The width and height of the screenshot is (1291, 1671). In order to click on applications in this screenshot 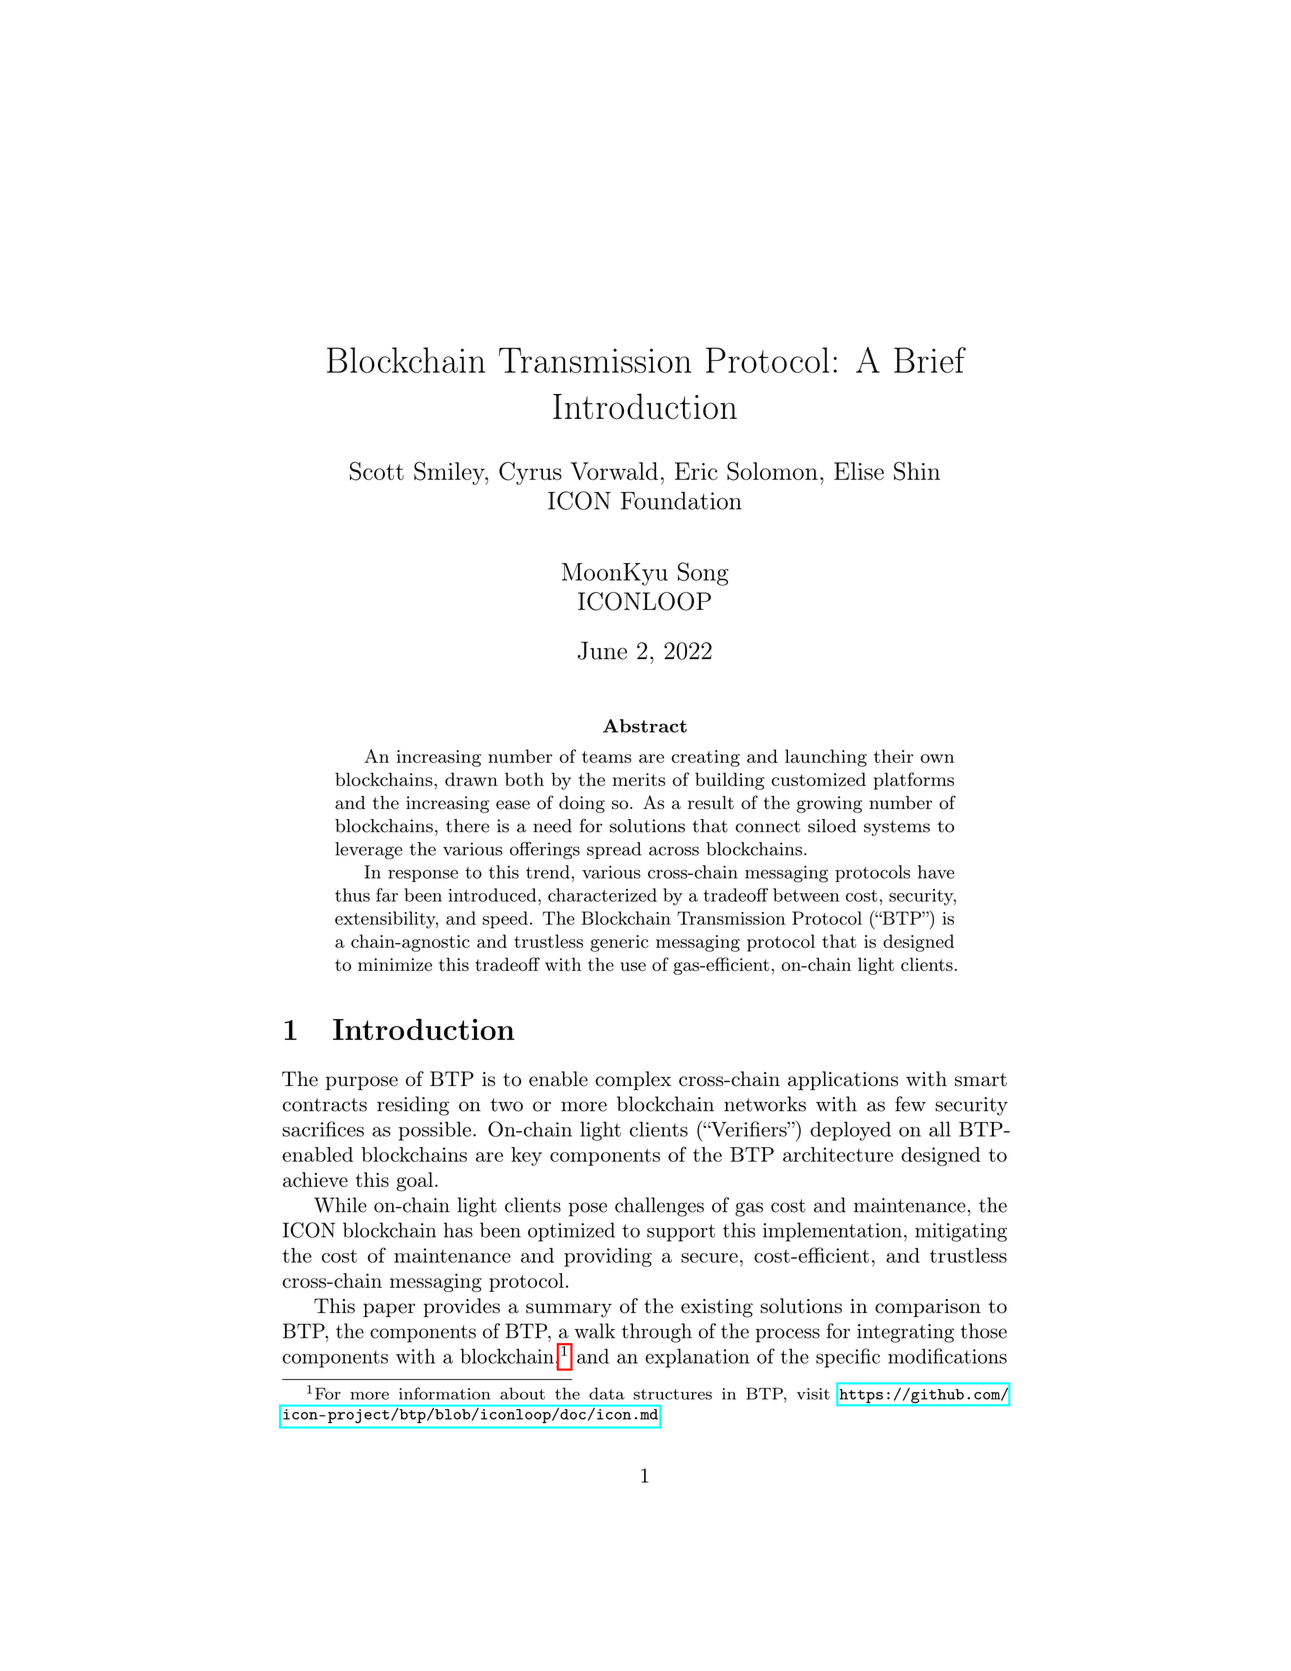, I will do `click(843, 1080)`.
